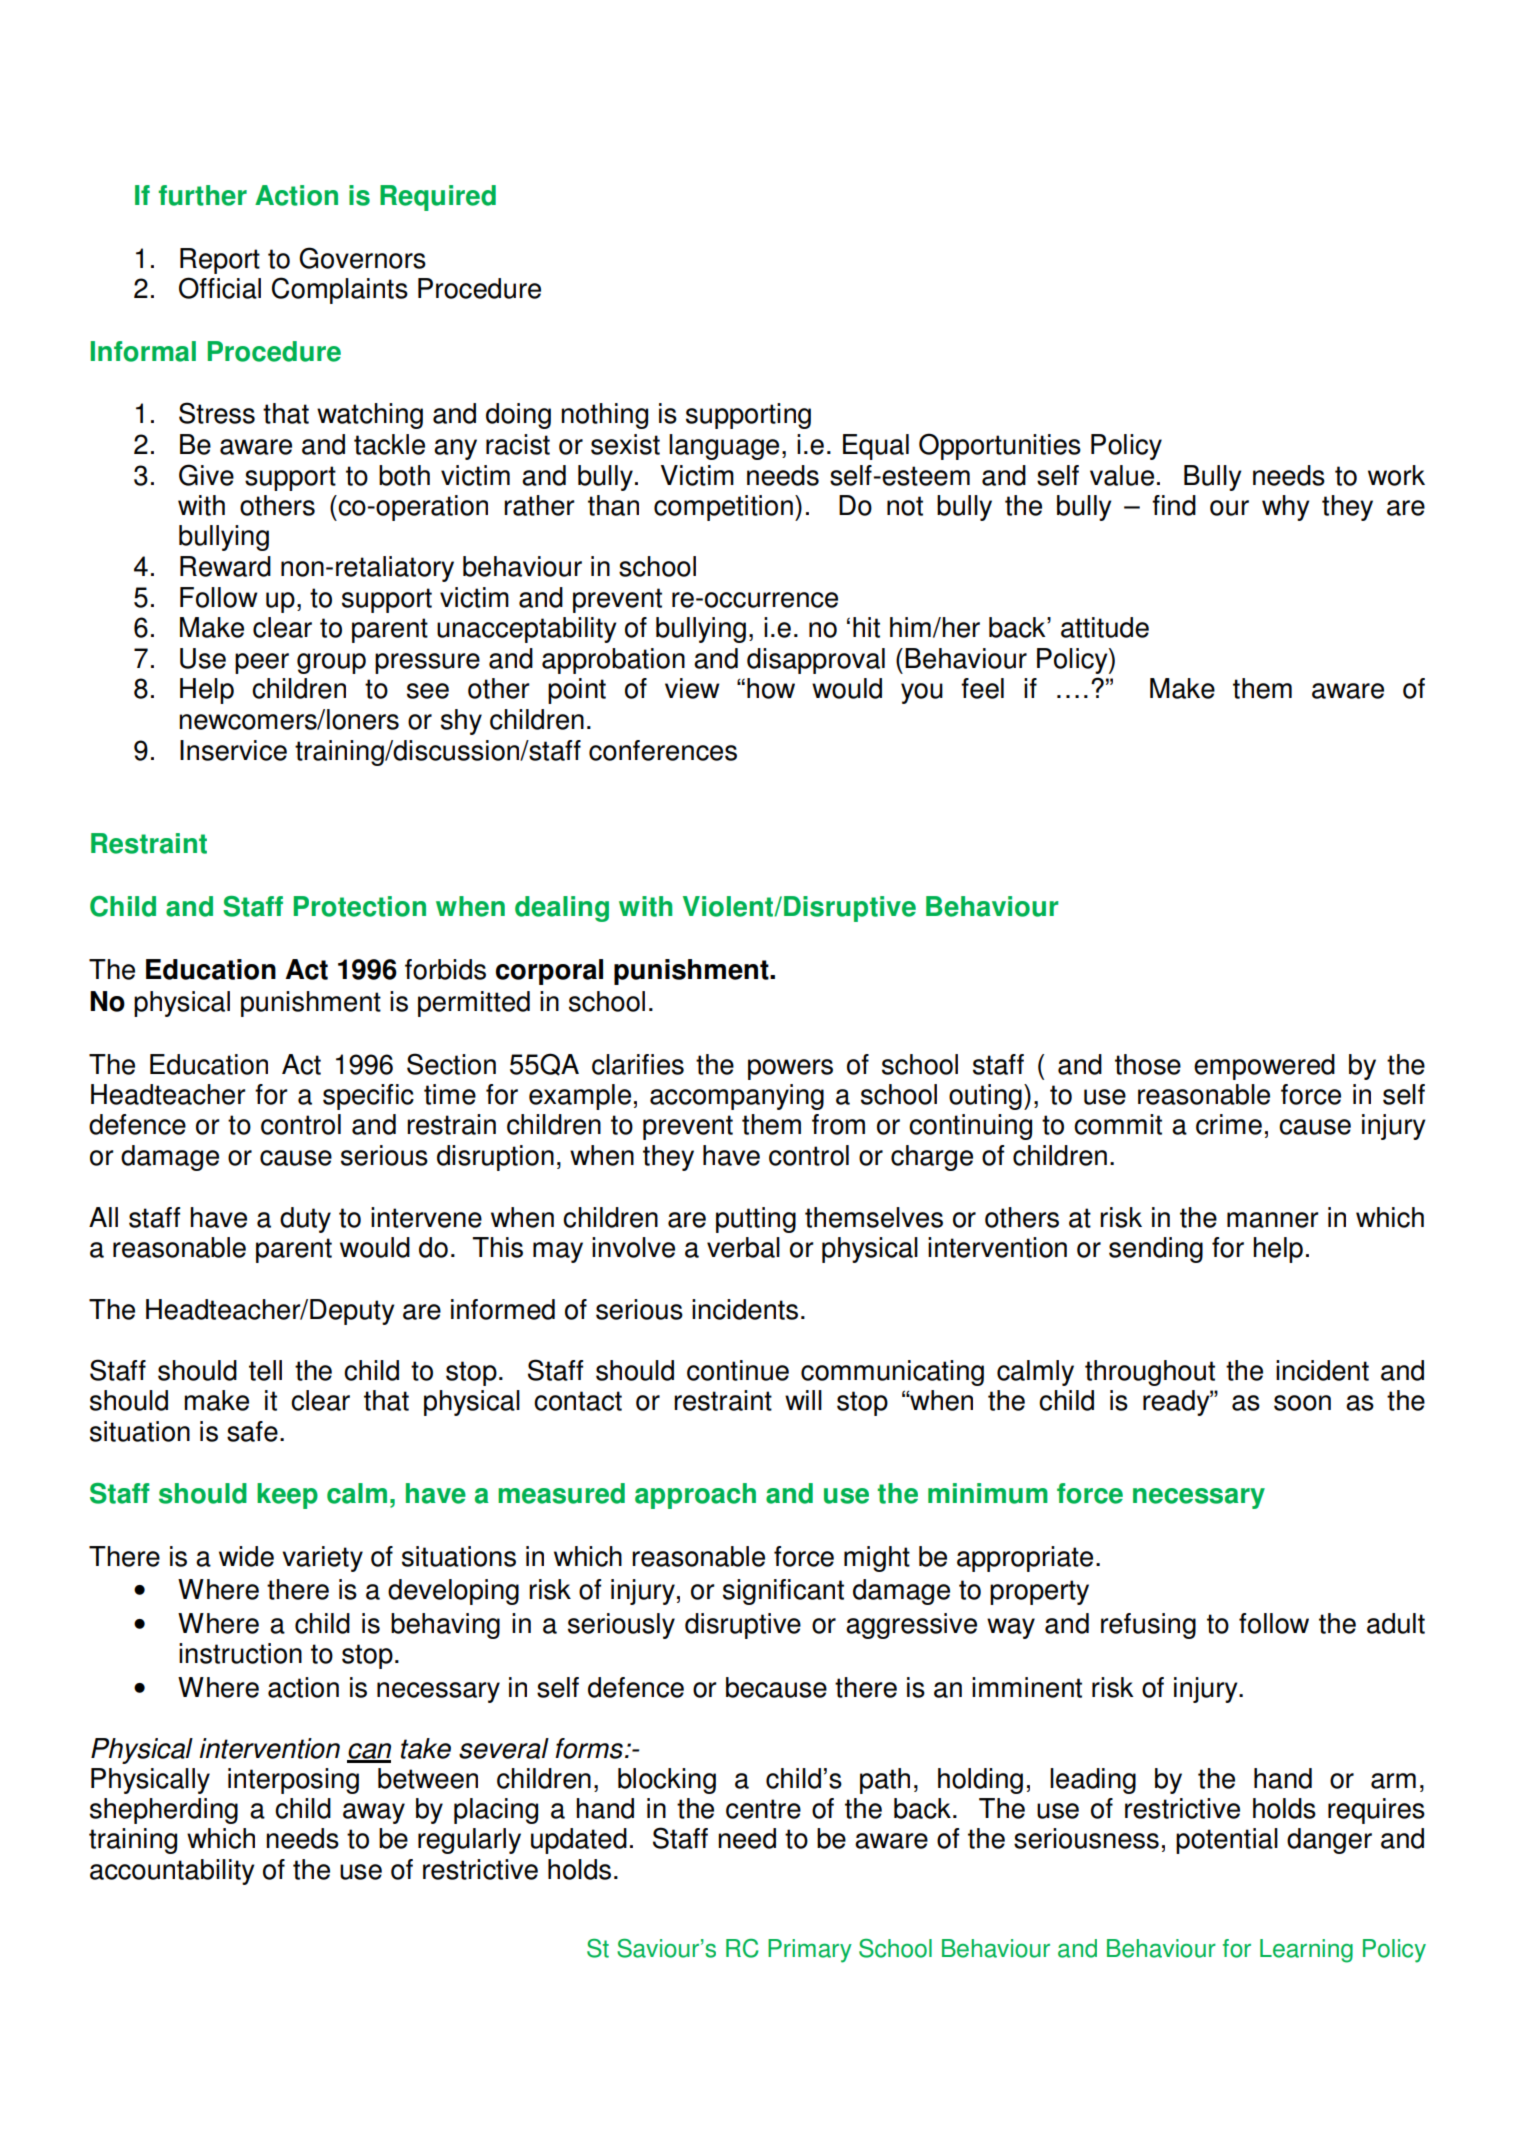  Describe the element at coordinates (738, 1370) in the image. I see `continue` at that location.
